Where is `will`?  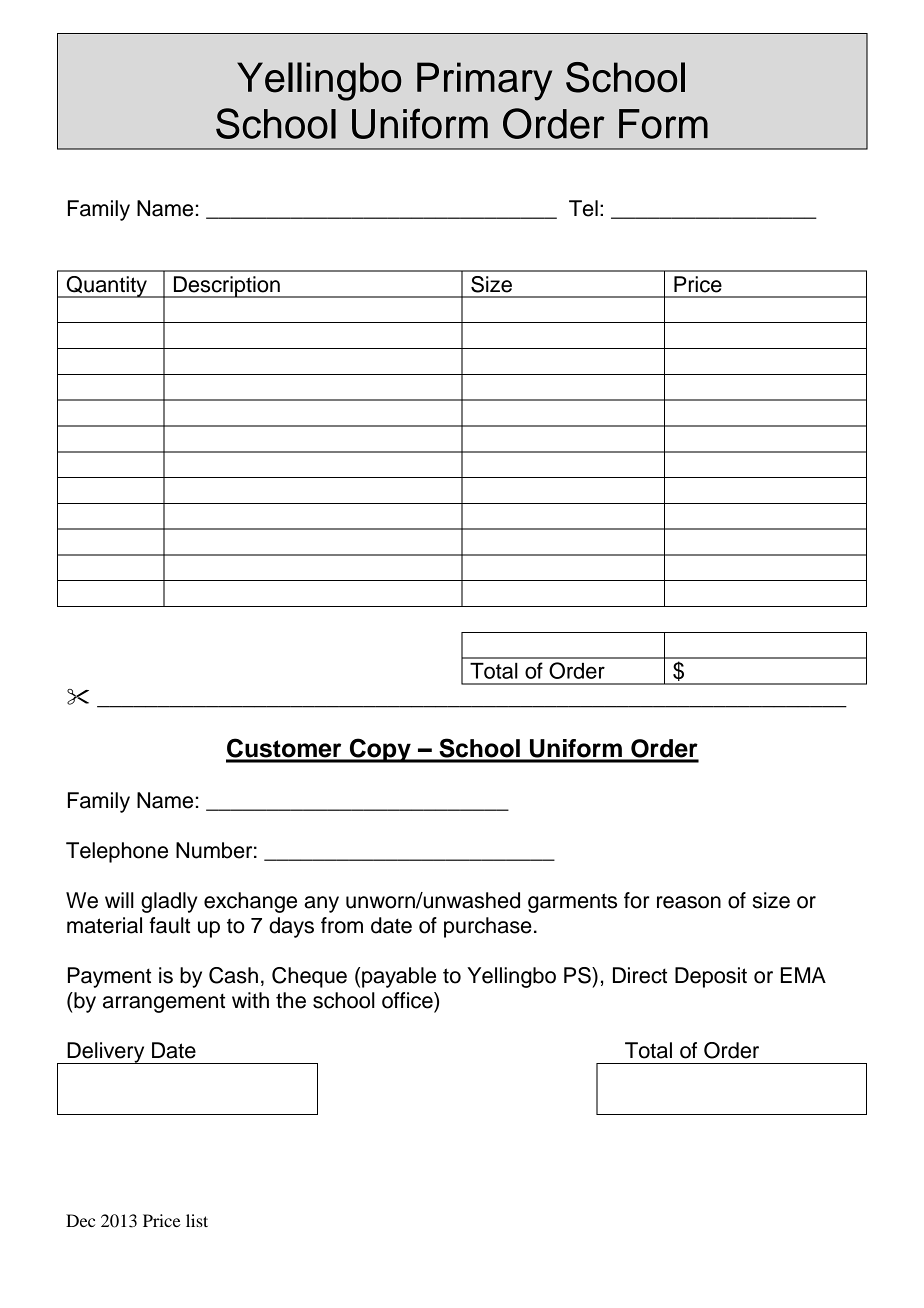
will is located at coordinates (119, 900).
